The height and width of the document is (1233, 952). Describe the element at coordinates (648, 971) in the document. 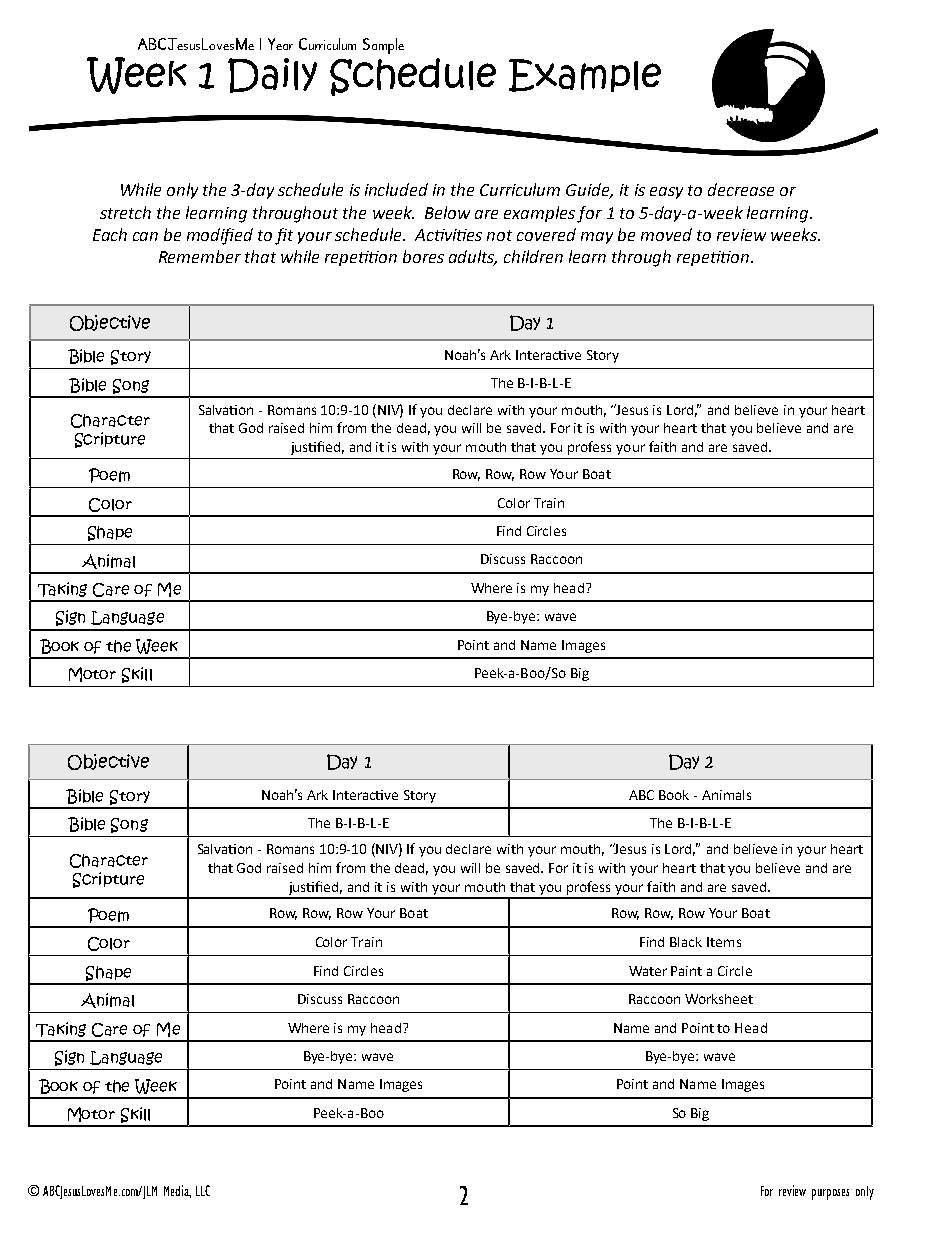

I see `Water` at that location.
